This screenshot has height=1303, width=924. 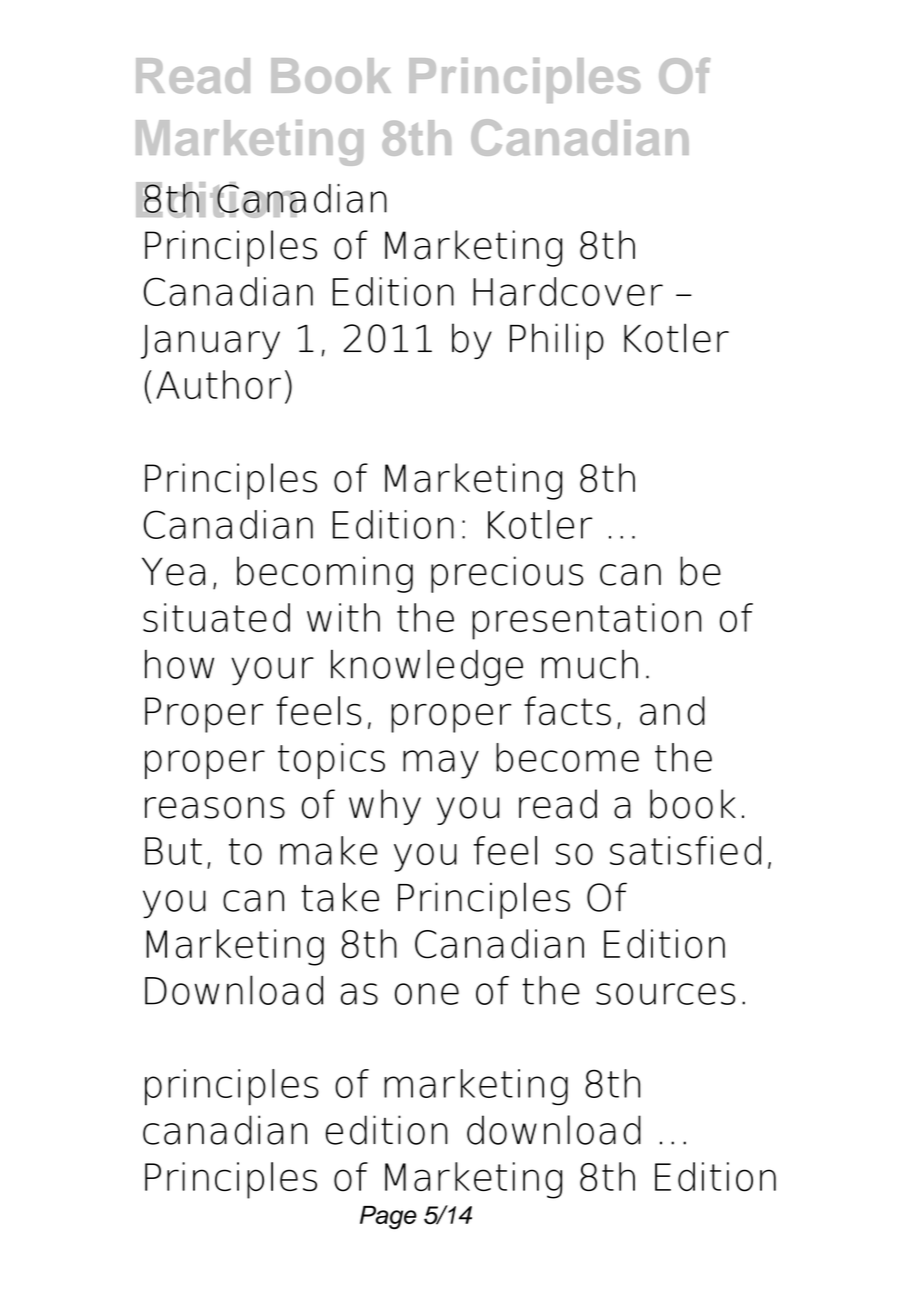 What do you see at coordinates (557, 341) in the screenshot?
I see `Philip` at bounding box center [557, 341].
